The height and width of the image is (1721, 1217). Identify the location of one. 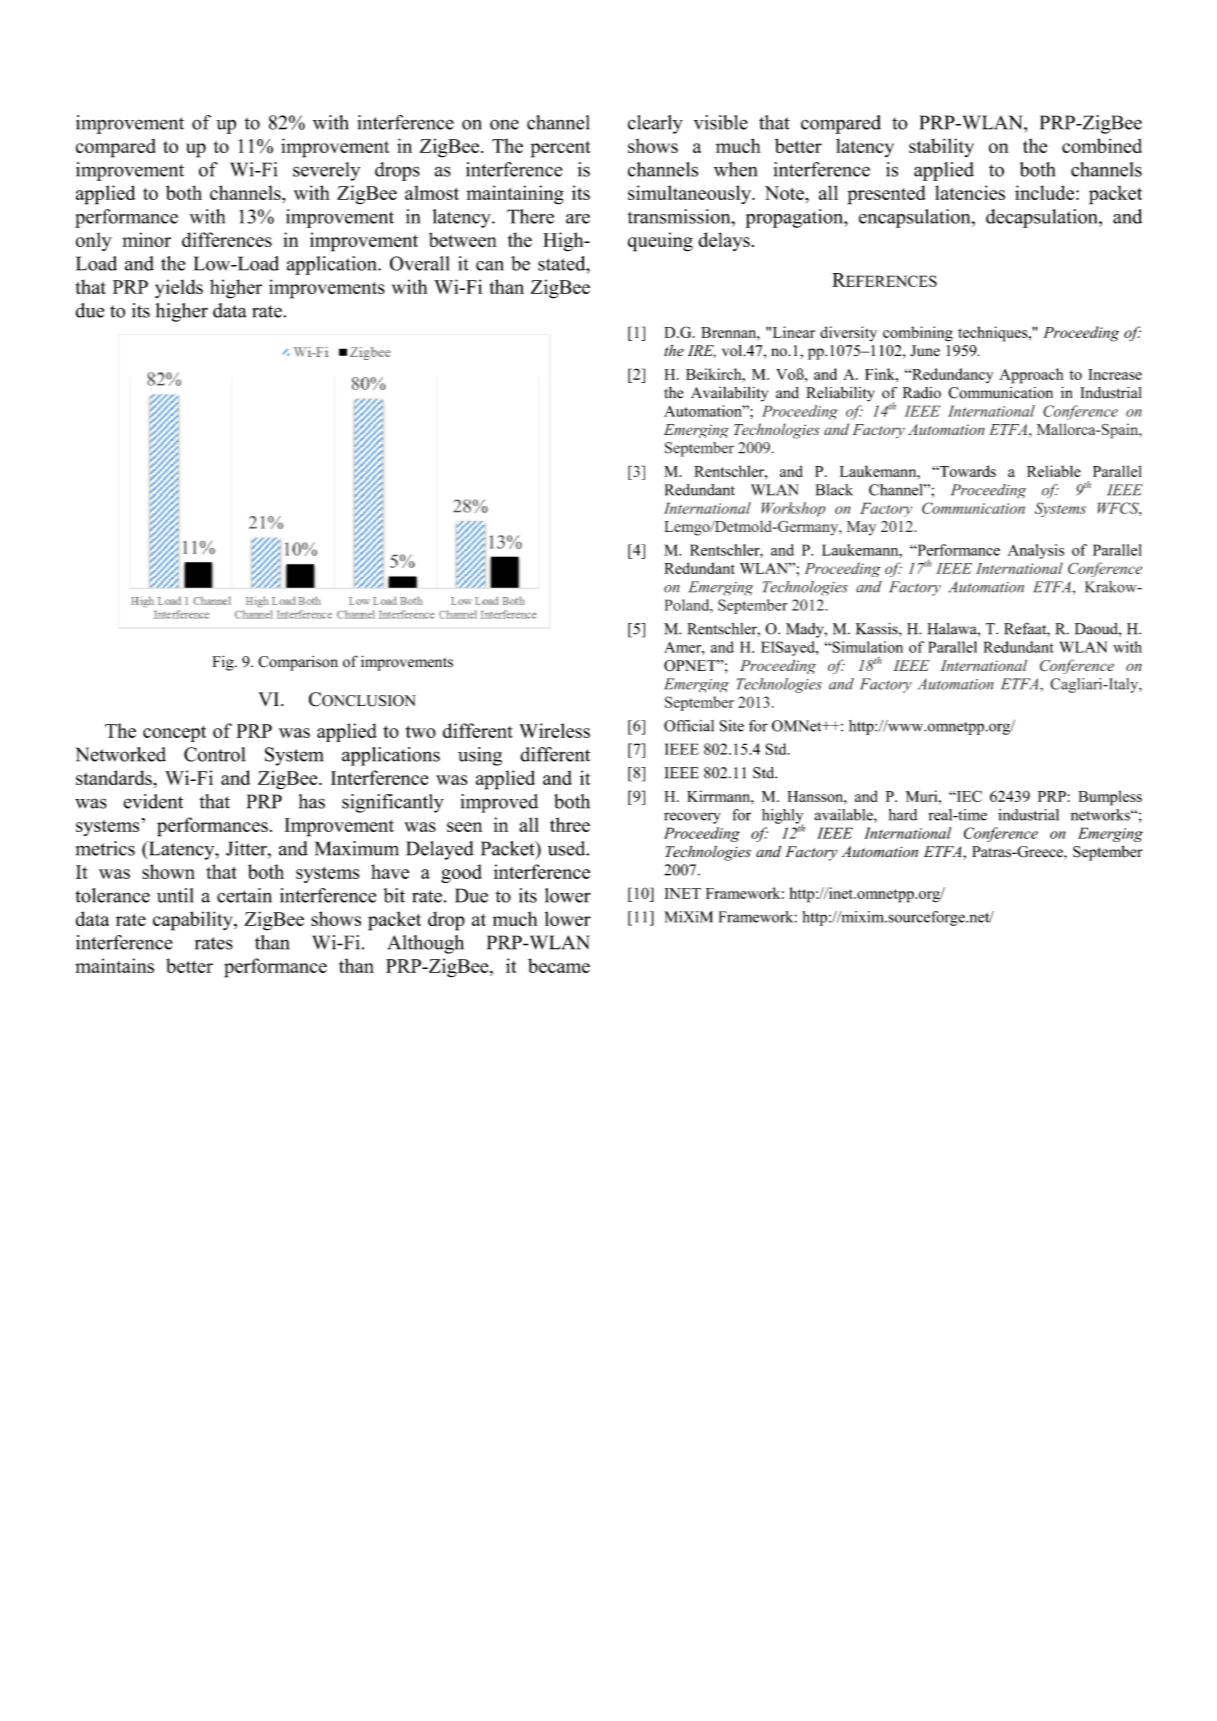
(504, 124).
